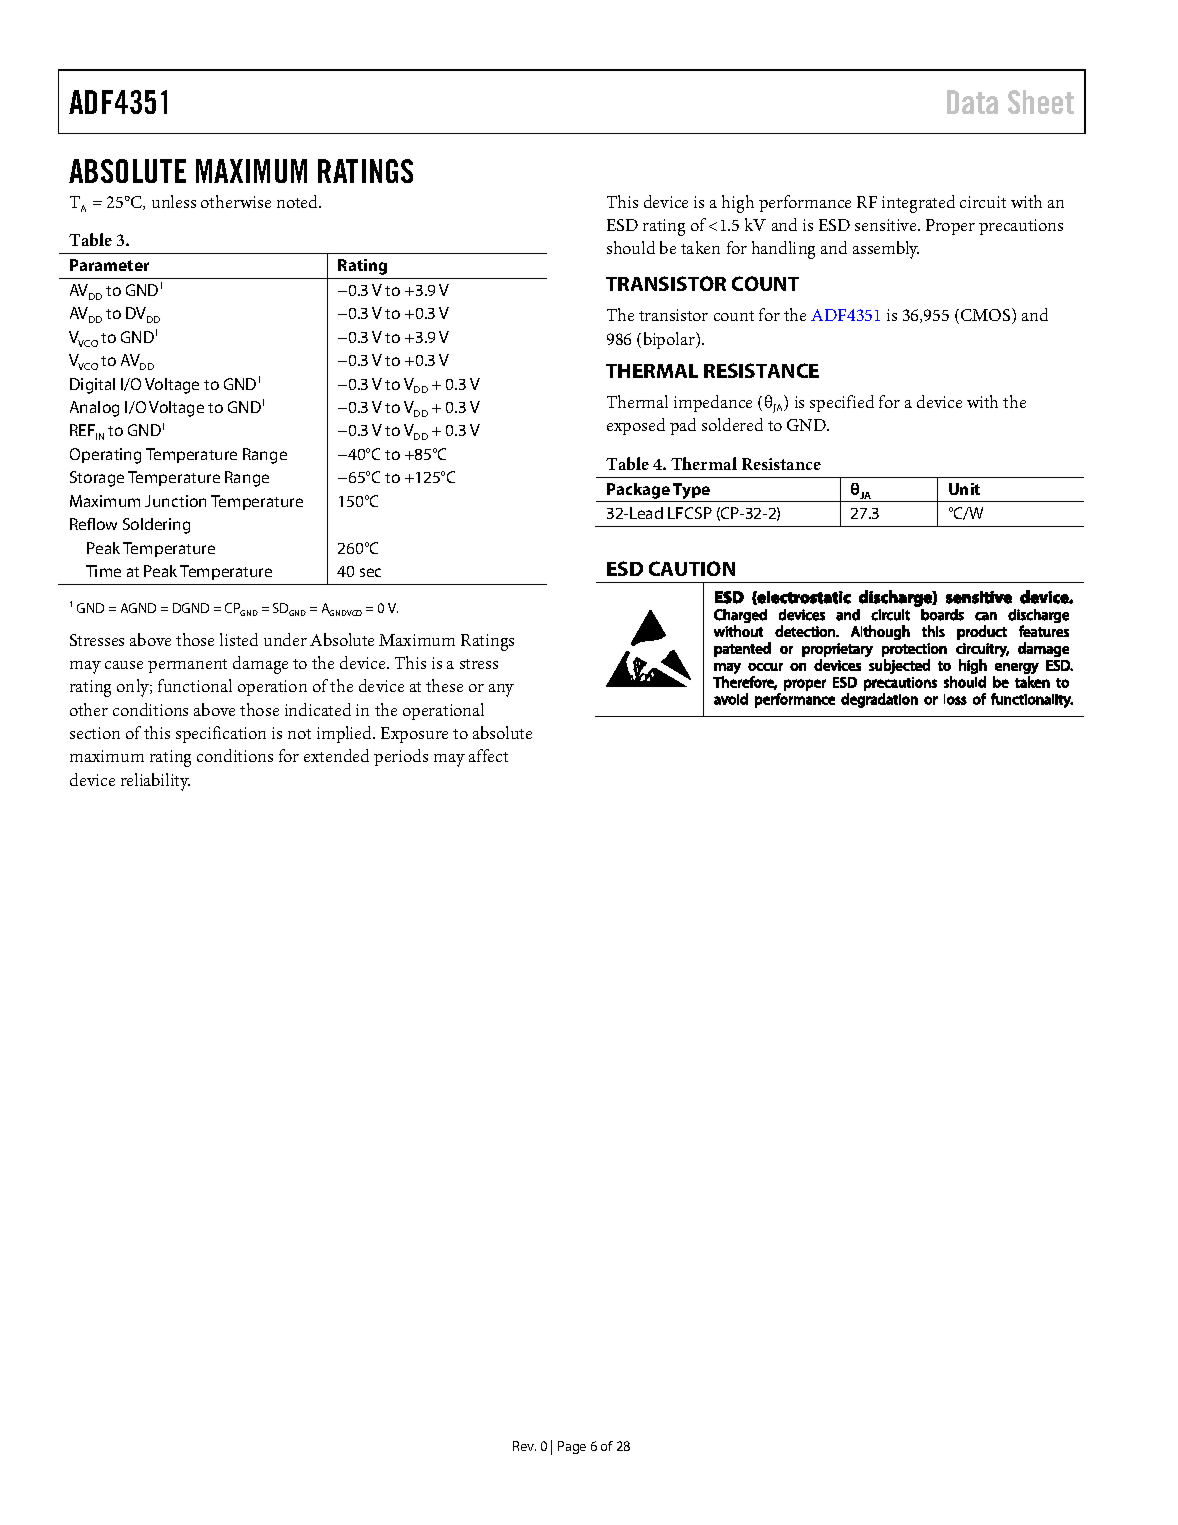 This screenshot has height=1525, width=1178. I want to click on Rev, so click(524, 1446).
